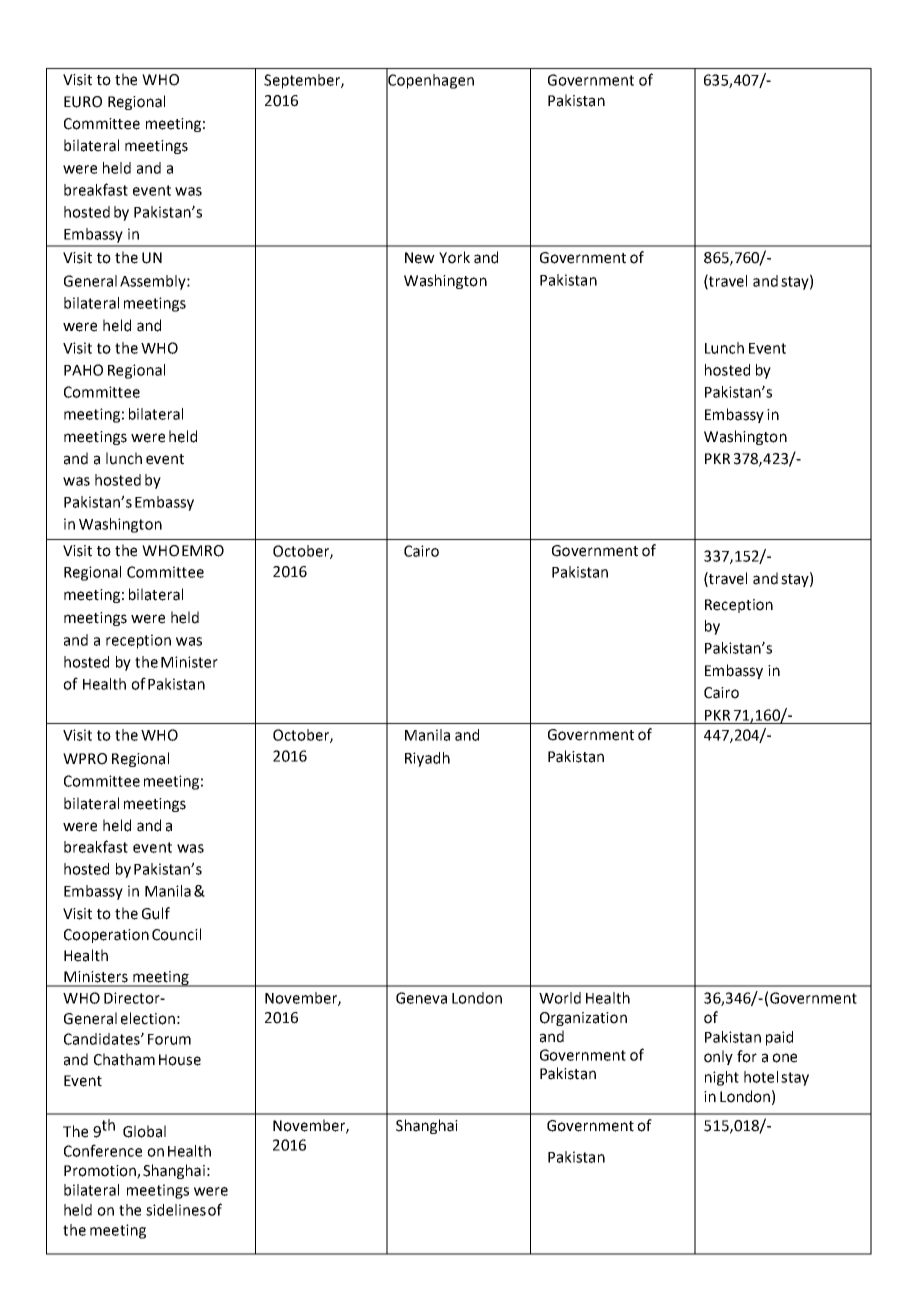 The width and height of the image is (924, 1307). I want to click on Global, so click(144, 1131).
